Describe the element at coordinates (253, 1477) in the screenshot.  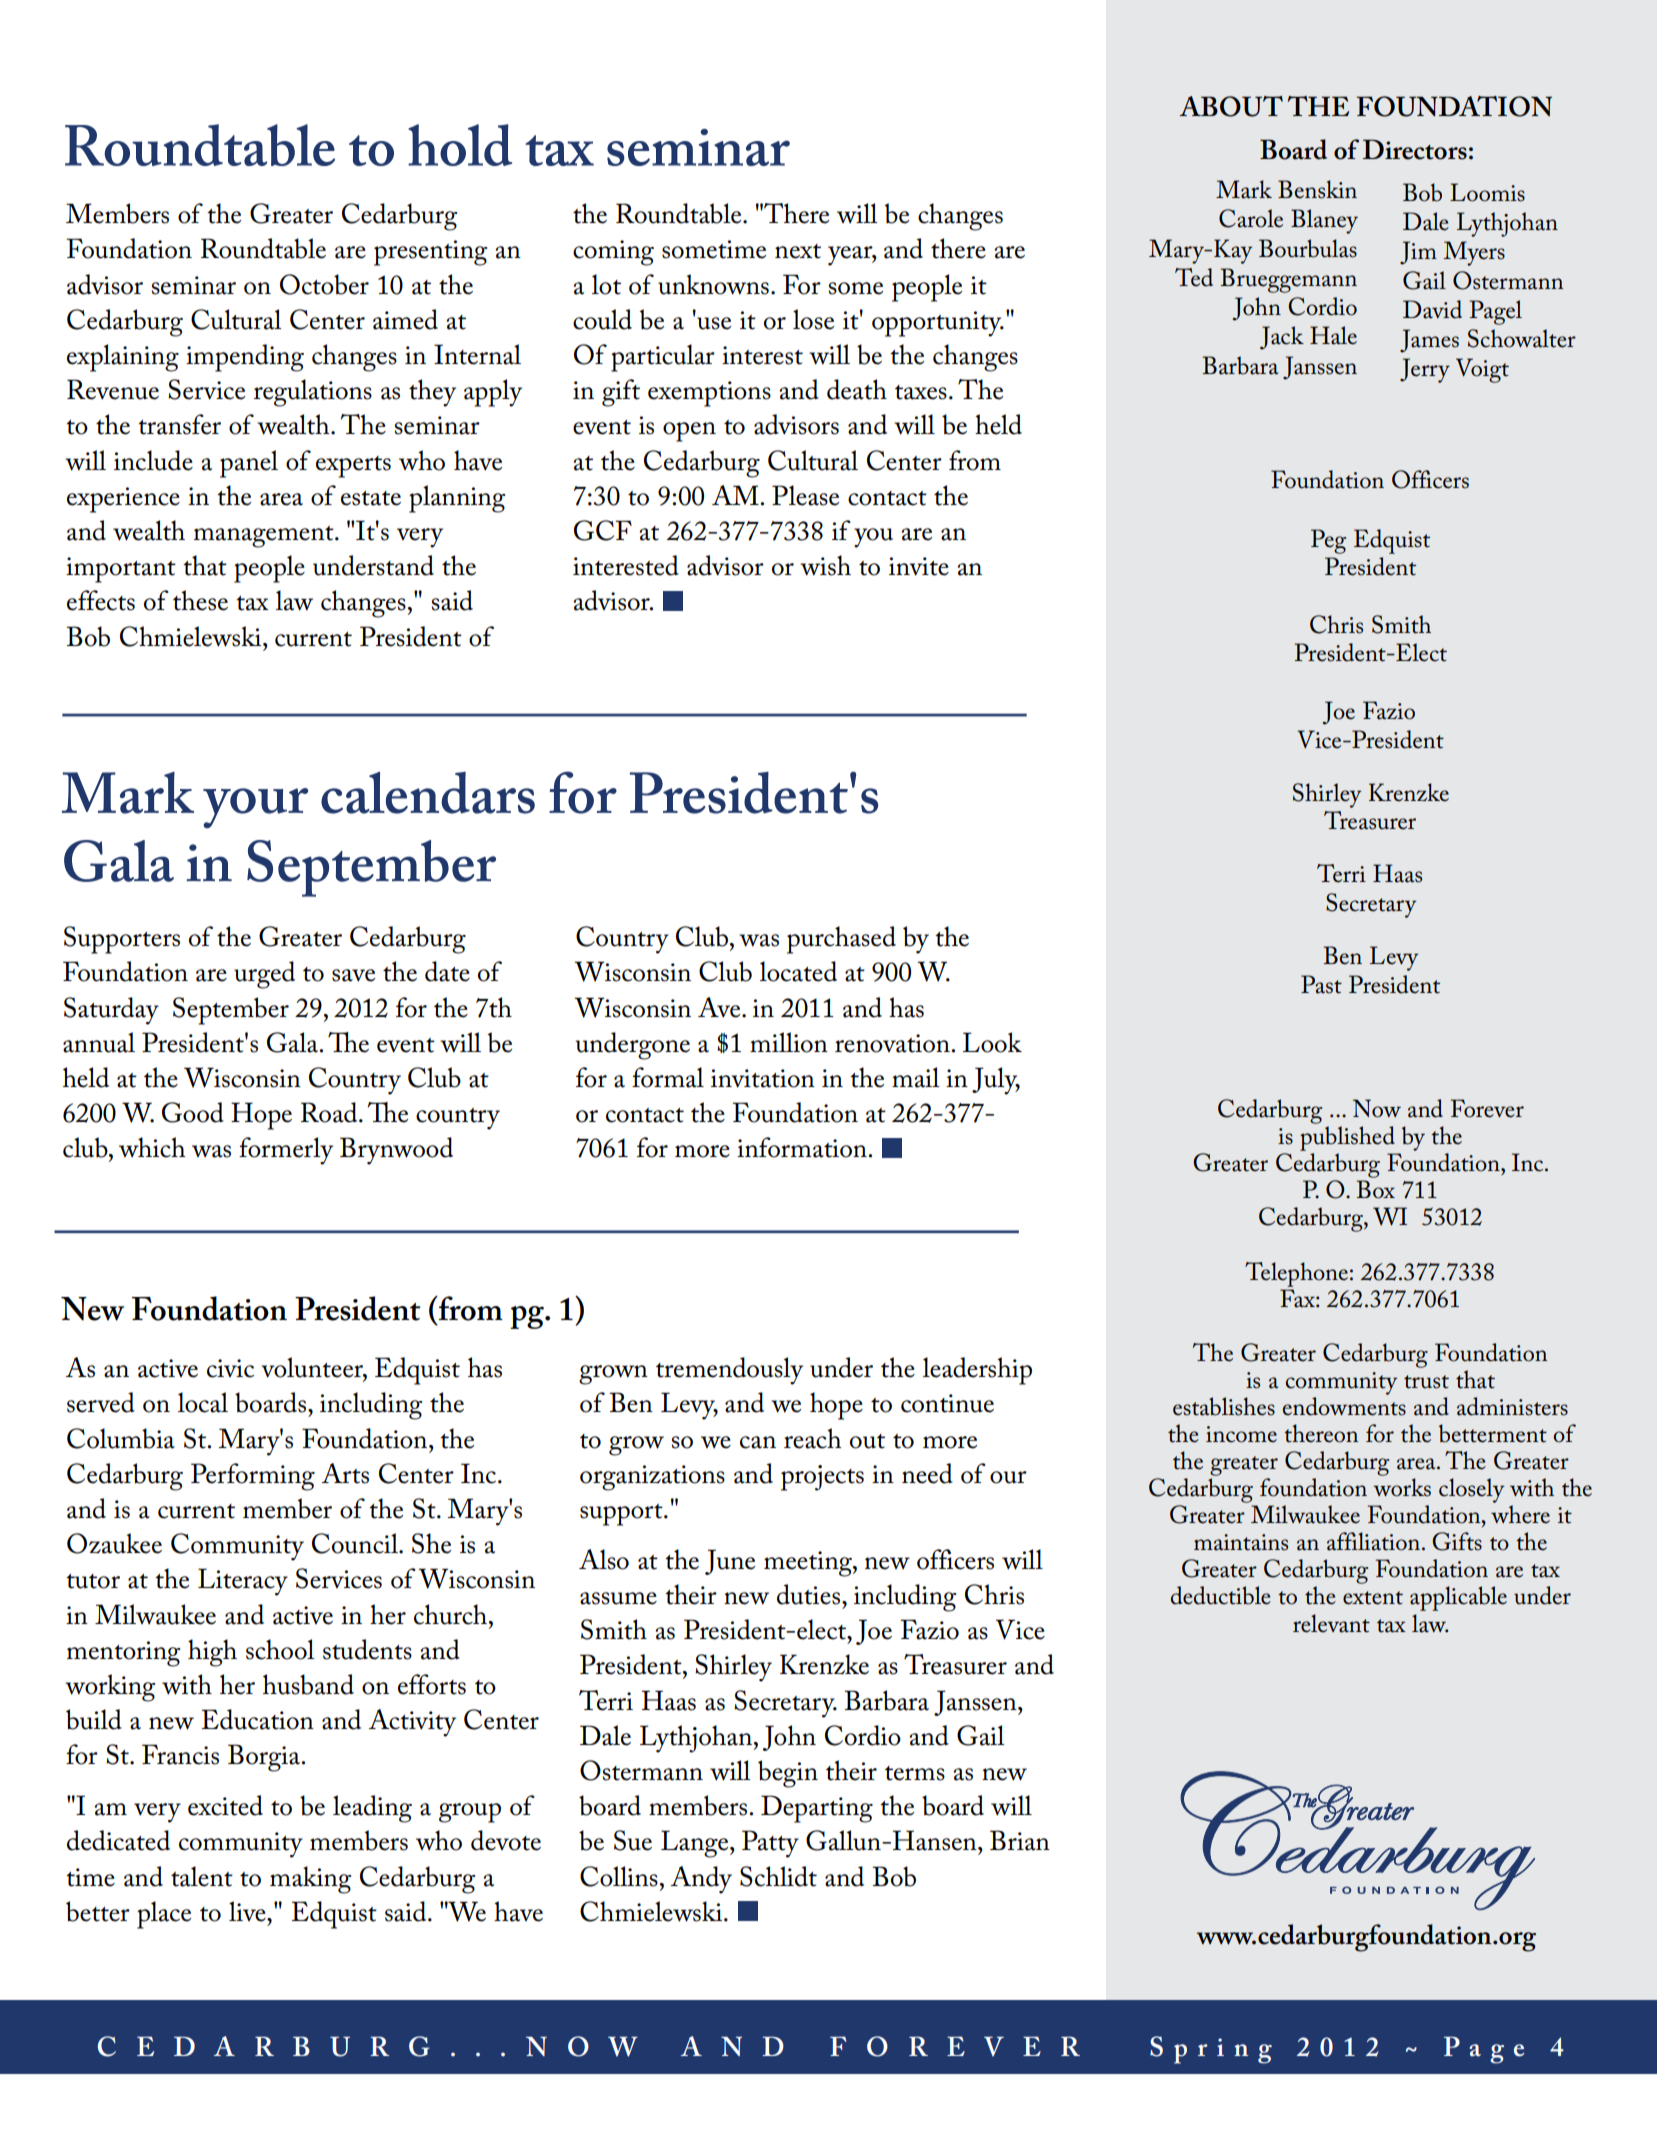
I see `Performing` at that location.
